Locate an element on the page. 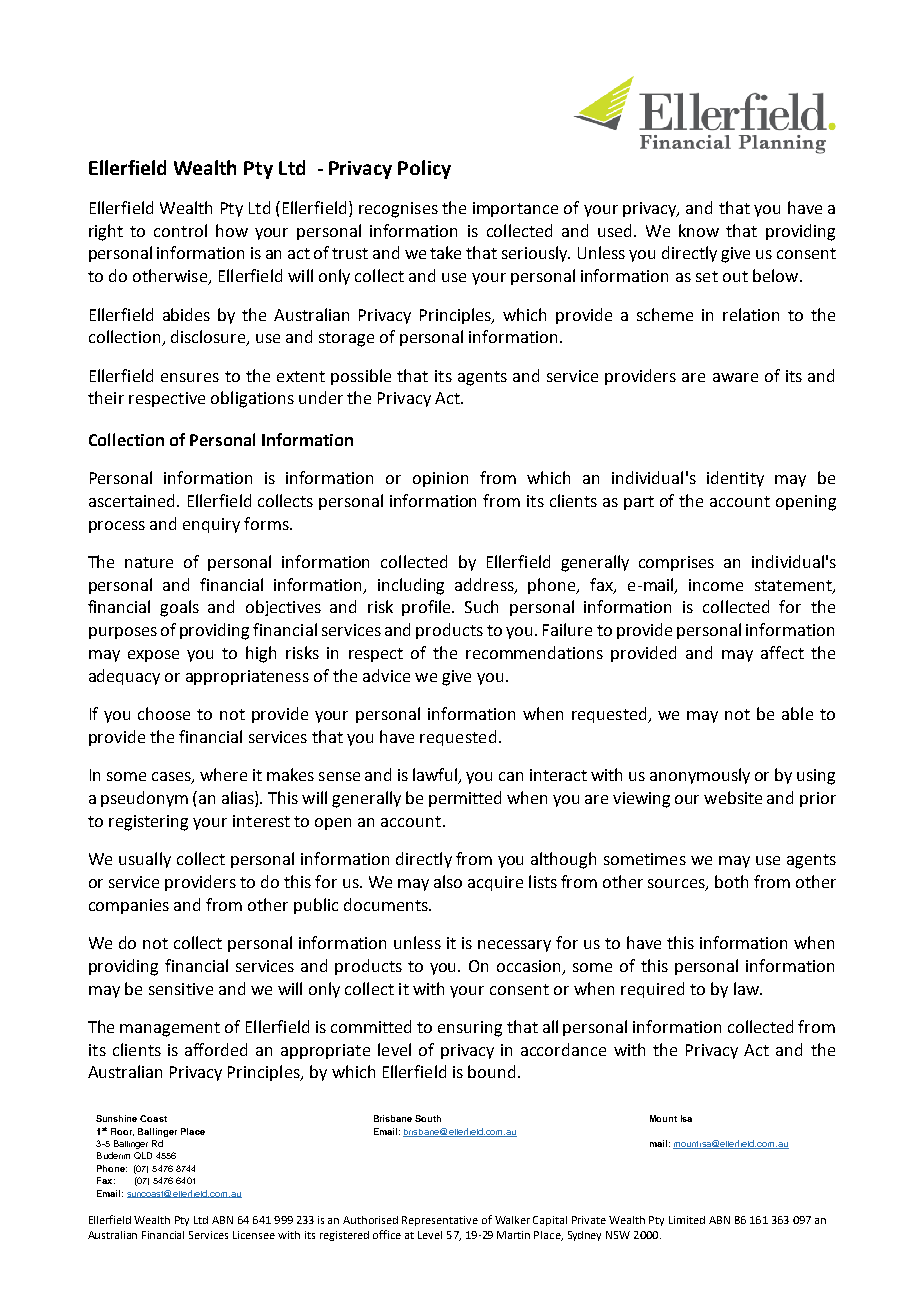  importance is located at coordinates (515, 209).
